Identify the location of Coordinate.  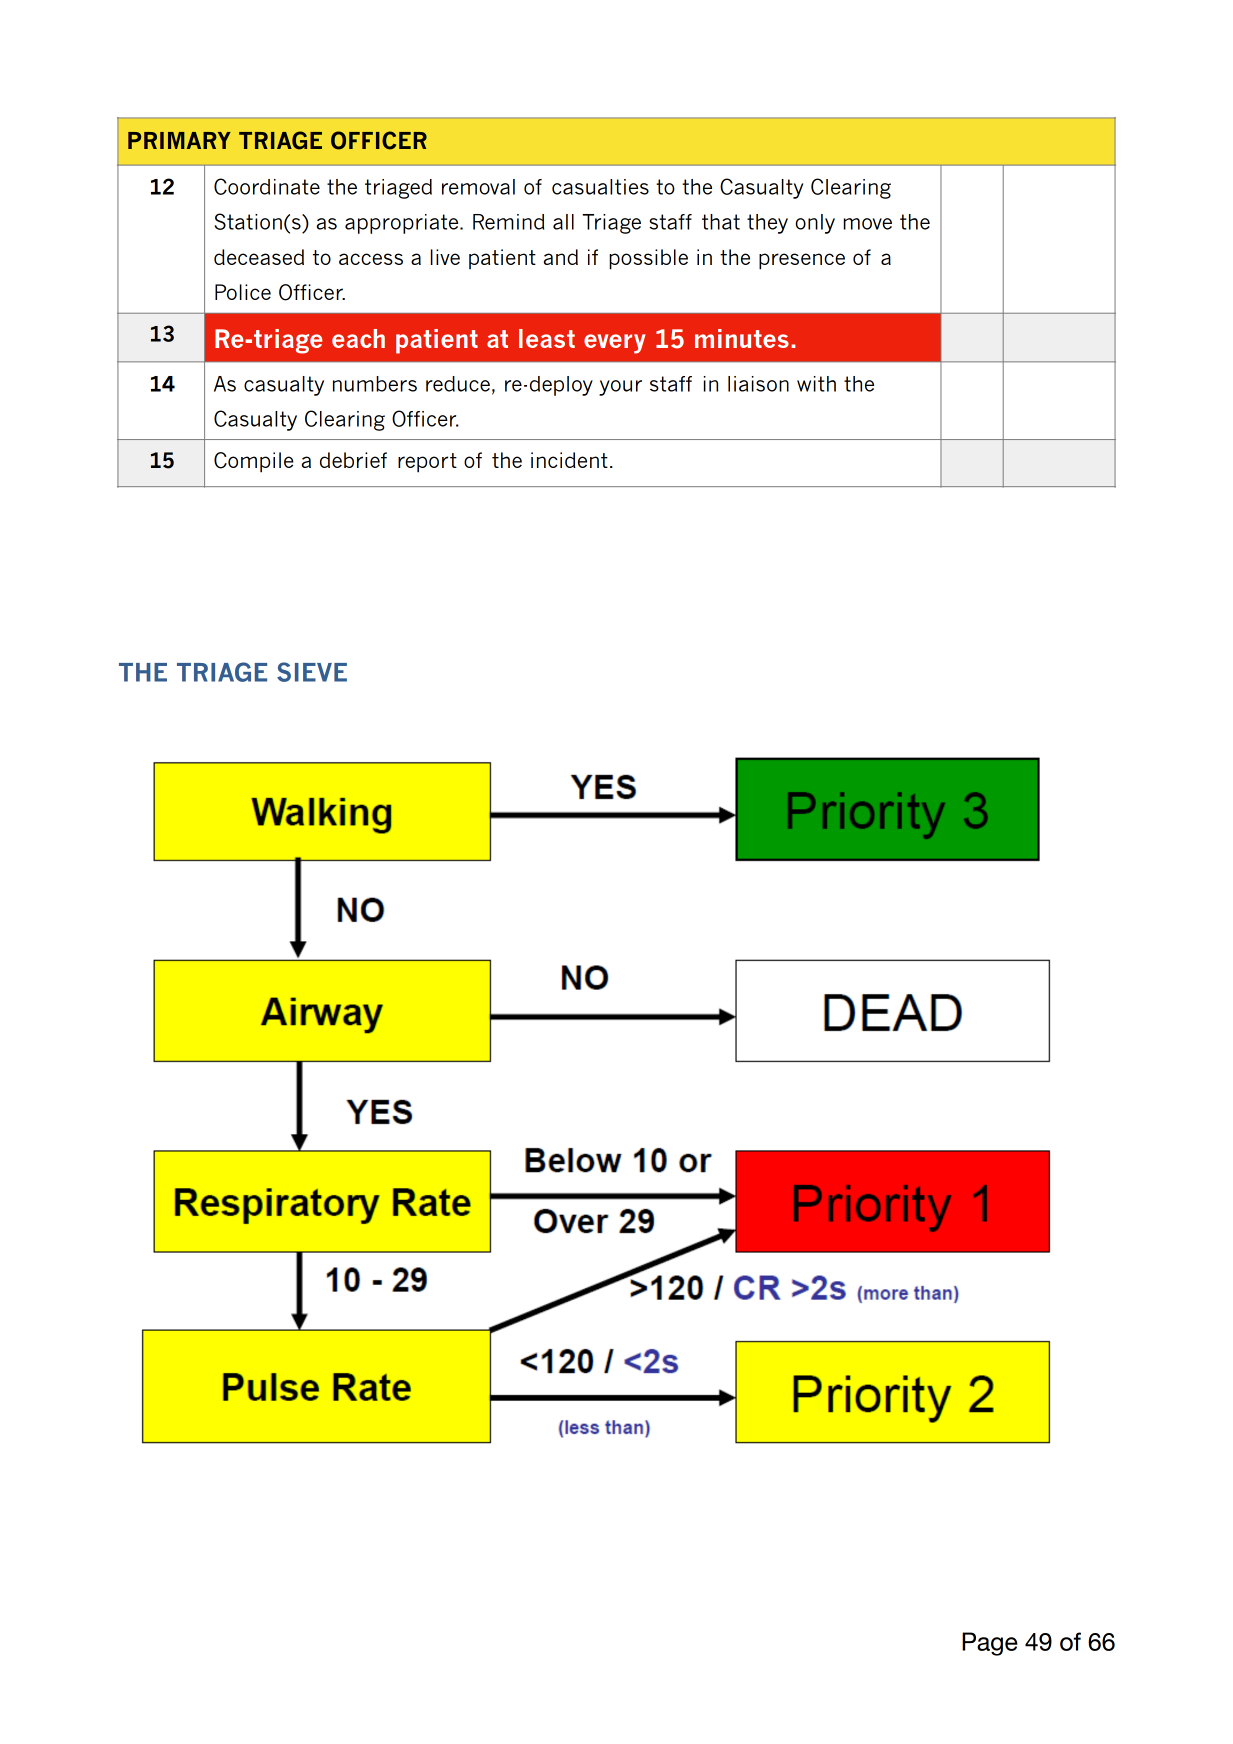
(267, 186).
